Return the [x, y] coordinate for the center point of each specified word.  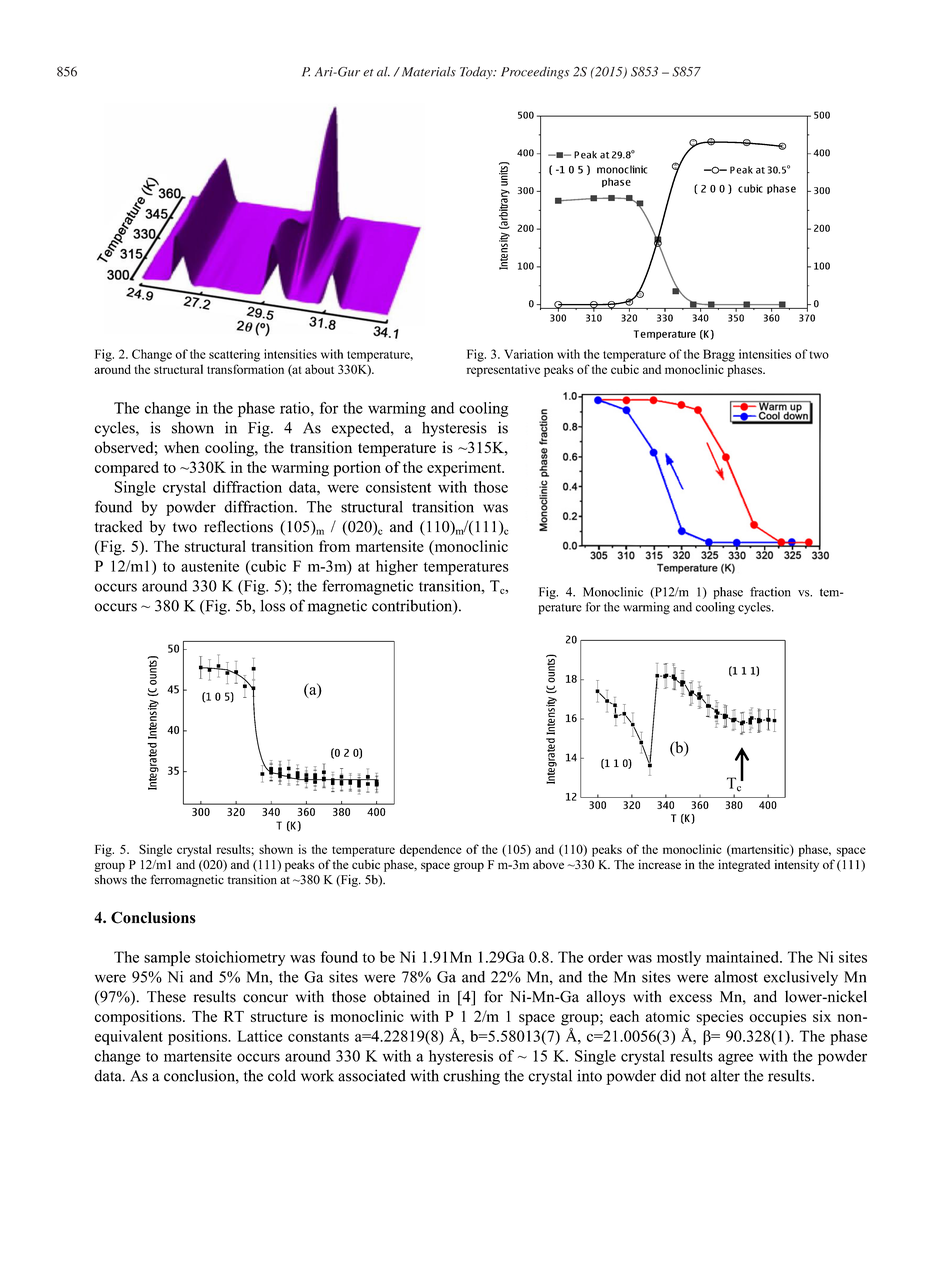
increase [659, 864]
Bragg [719, 355]
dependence [431, 850]
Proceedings [535, 73]
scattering [234, 355]
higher [397, 567]
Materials [427, 72]
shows [111, 880]
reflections [238, 526]
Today [477, 73]
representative [503, 370]
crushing [471, 1077]
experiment [465, 469]
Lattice [260, 1036]
